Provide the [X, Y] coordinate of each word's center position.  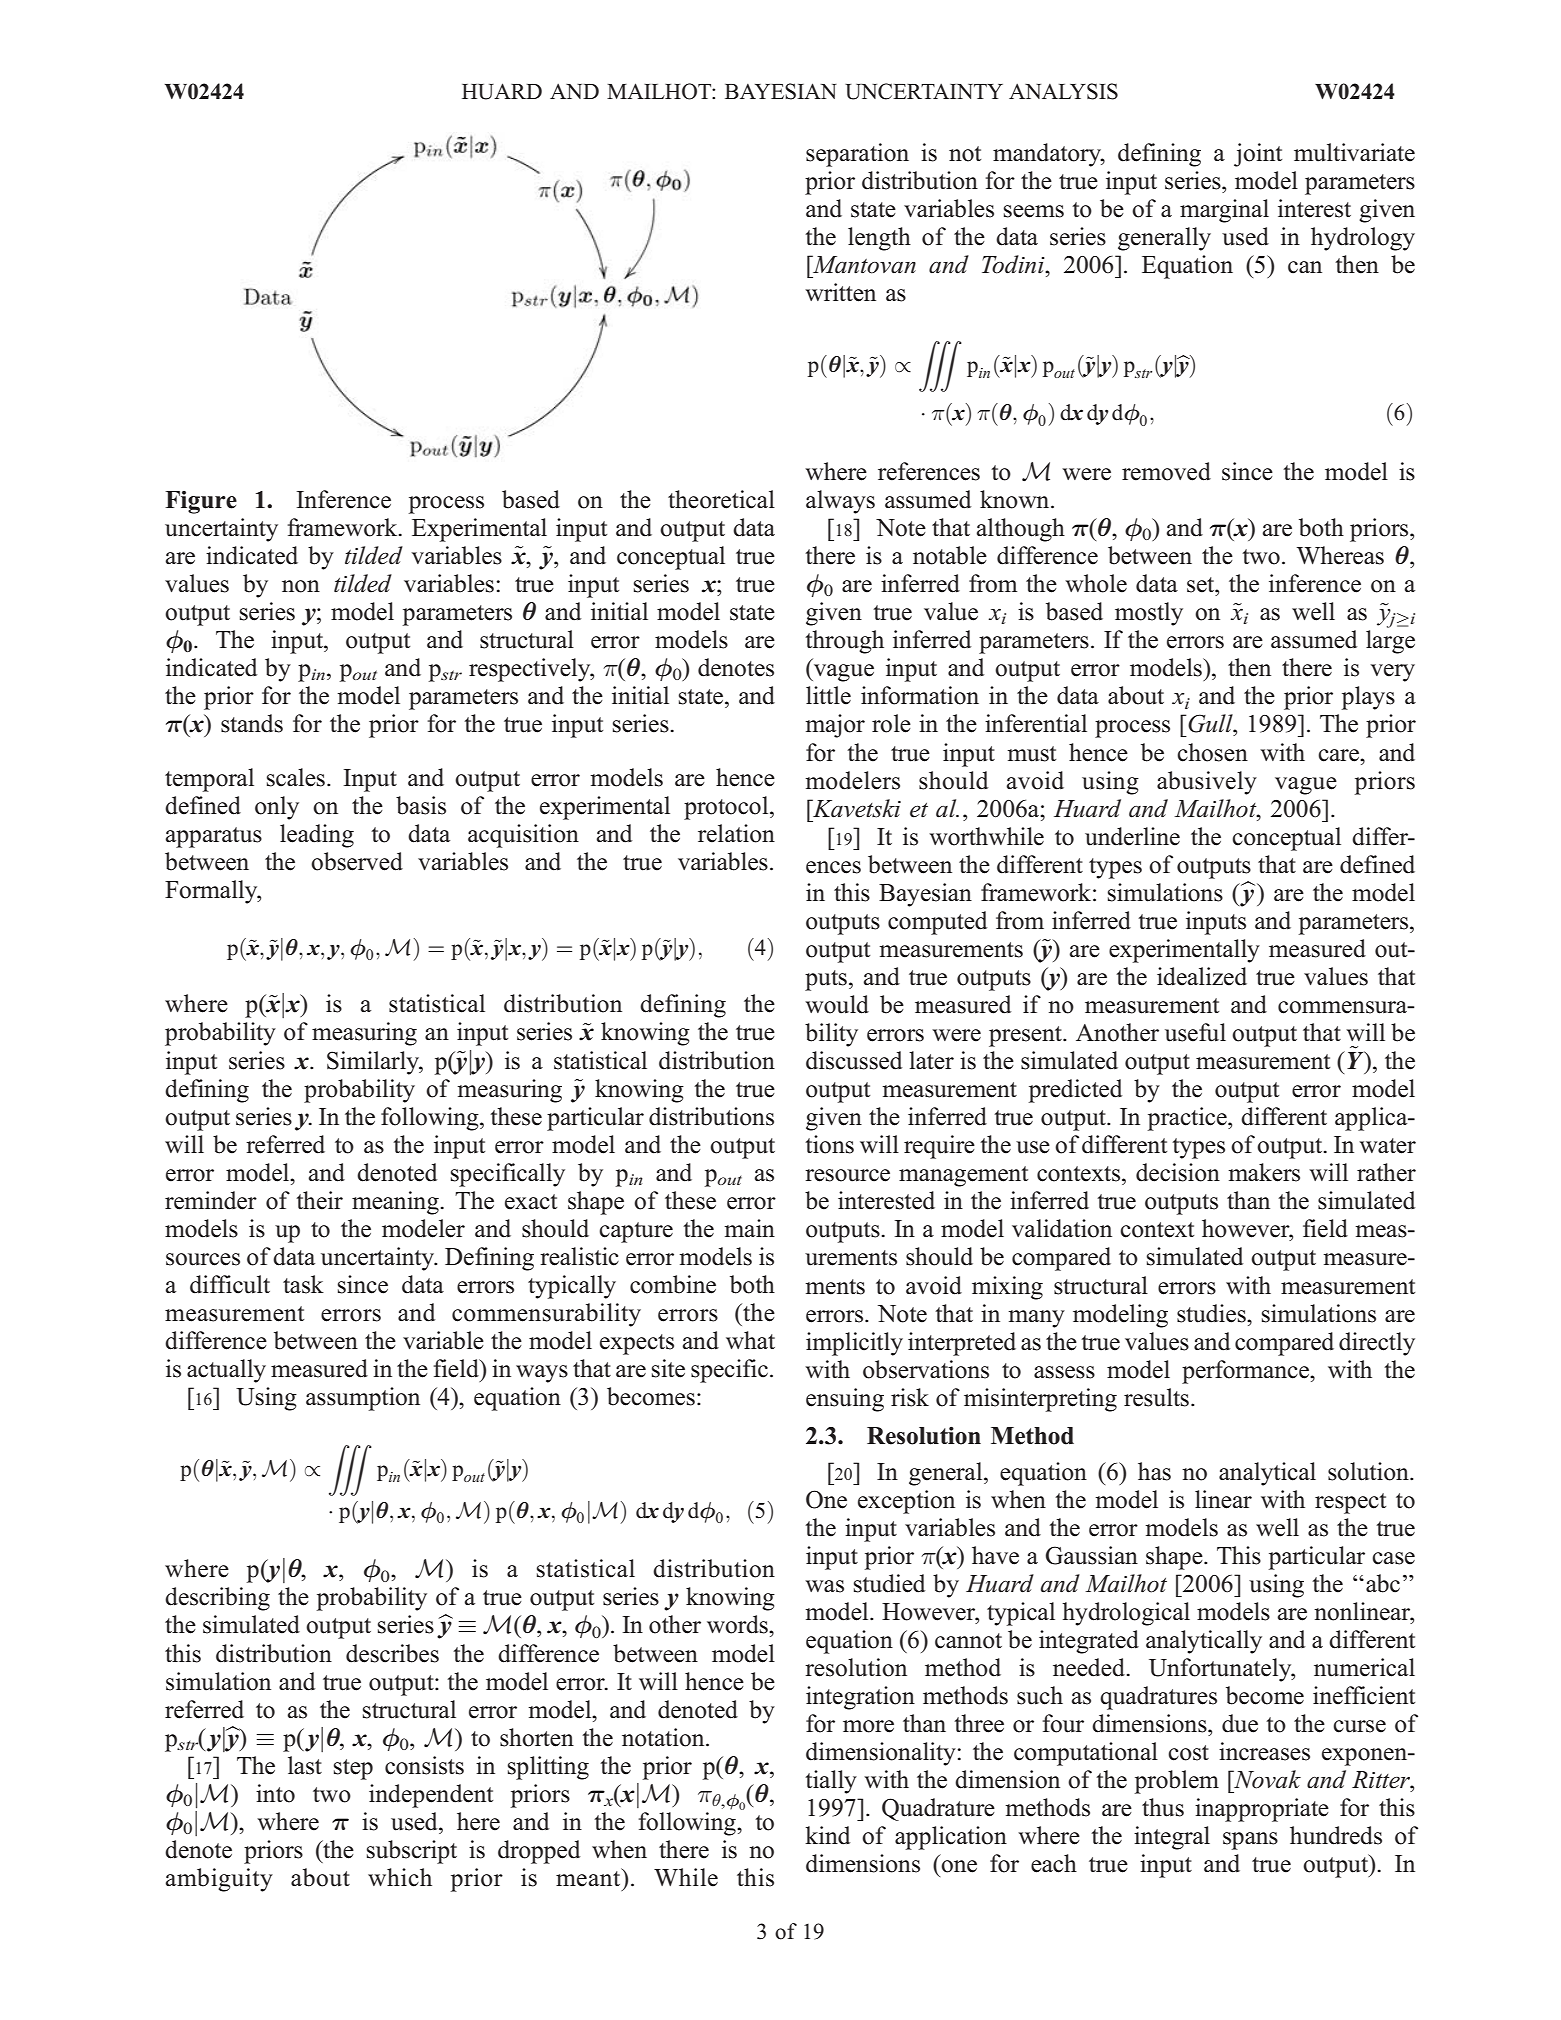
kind [827, 1835]
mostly [1149, 614]
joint [1258, 155]
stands [252, 723]
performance [1246, 1372]
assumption [363, 1399]
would [837, 1004]
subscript [412, 1852]
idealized [1202, 976]
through [844, 642]
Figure [201, 502]
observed [357, 861]
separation [857, 155]
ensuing [845, 1400]
